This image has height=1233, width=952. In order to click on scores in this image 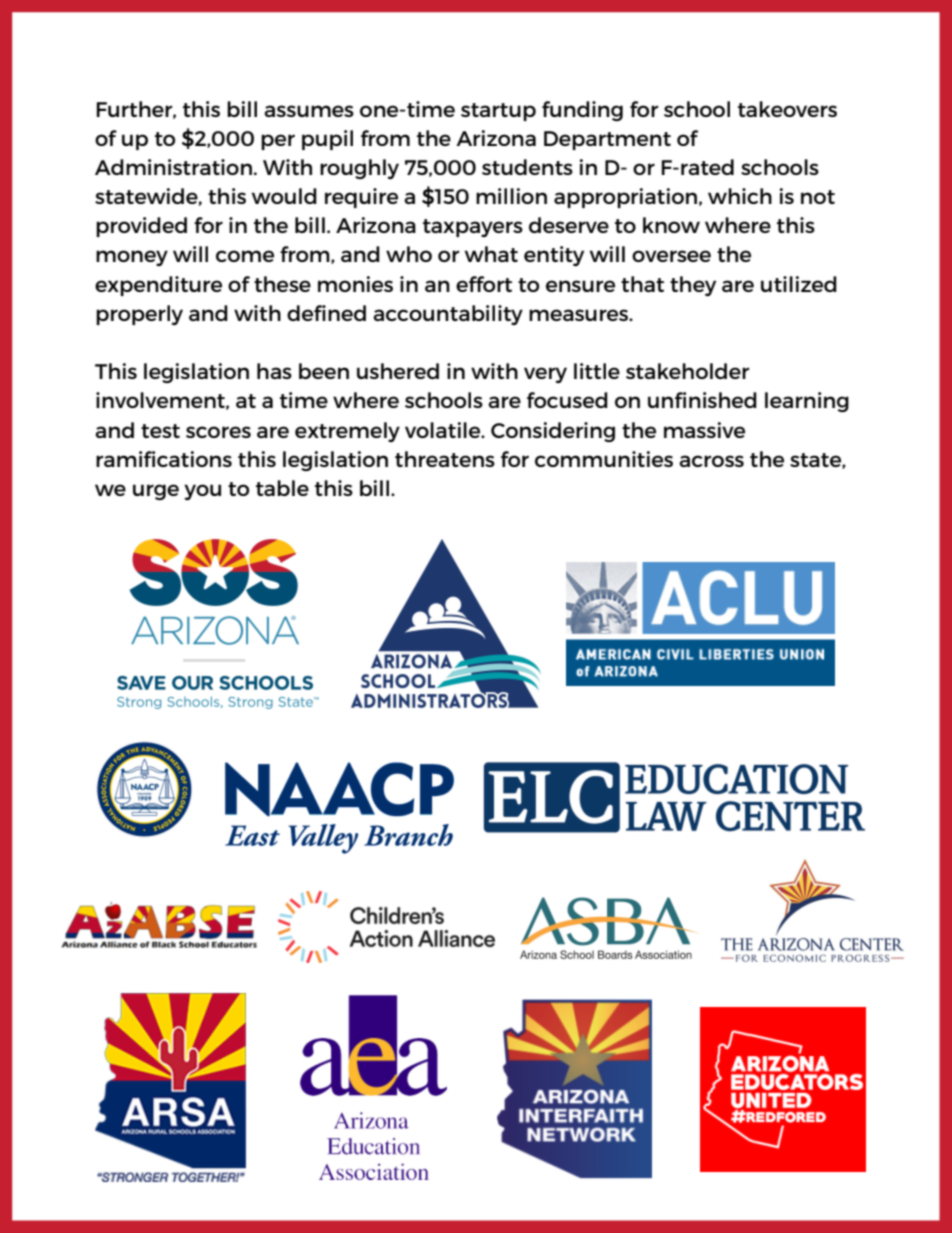, I will do `click(218, 432)`.
